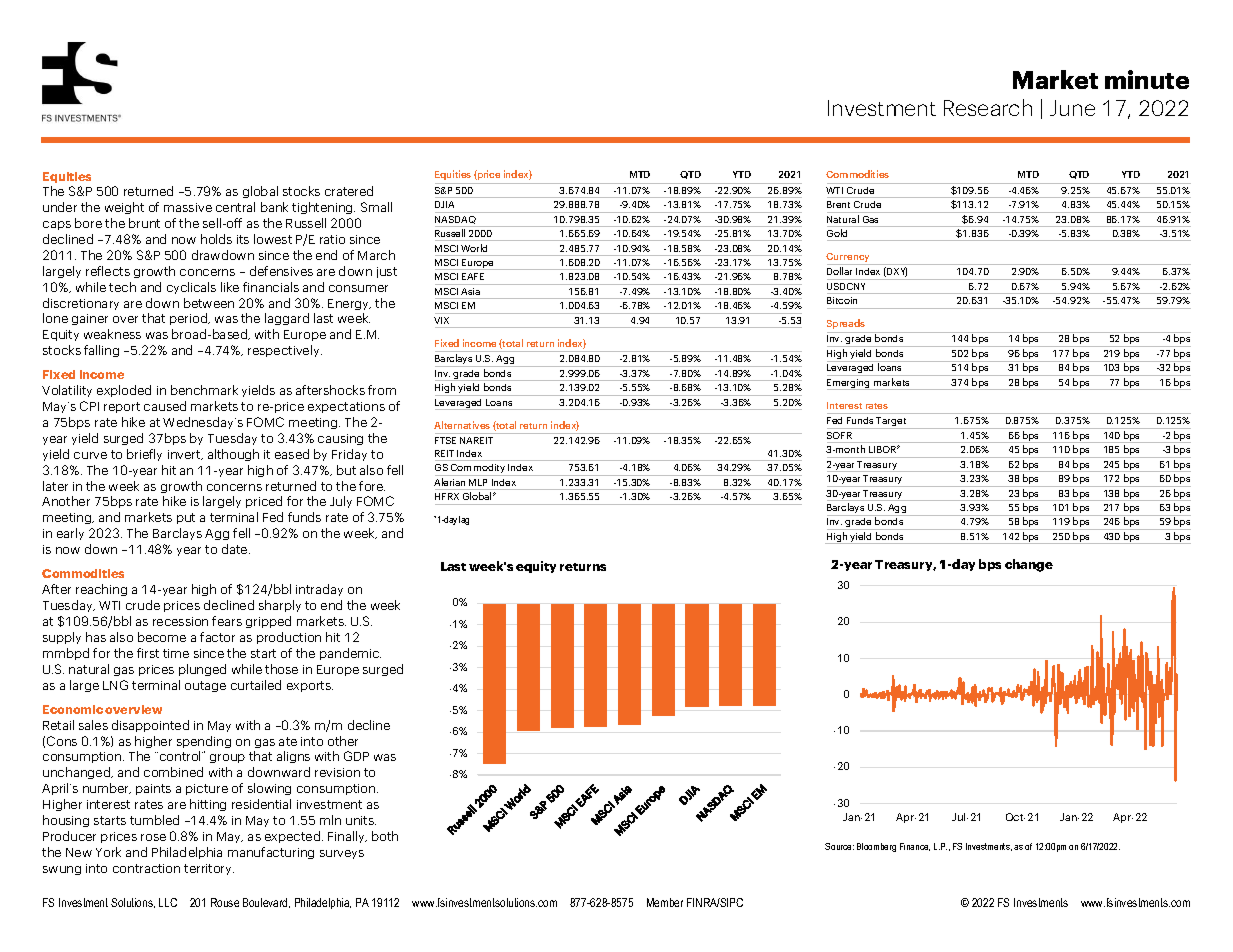  I want to click on Alternatives, so click(462, 425).
